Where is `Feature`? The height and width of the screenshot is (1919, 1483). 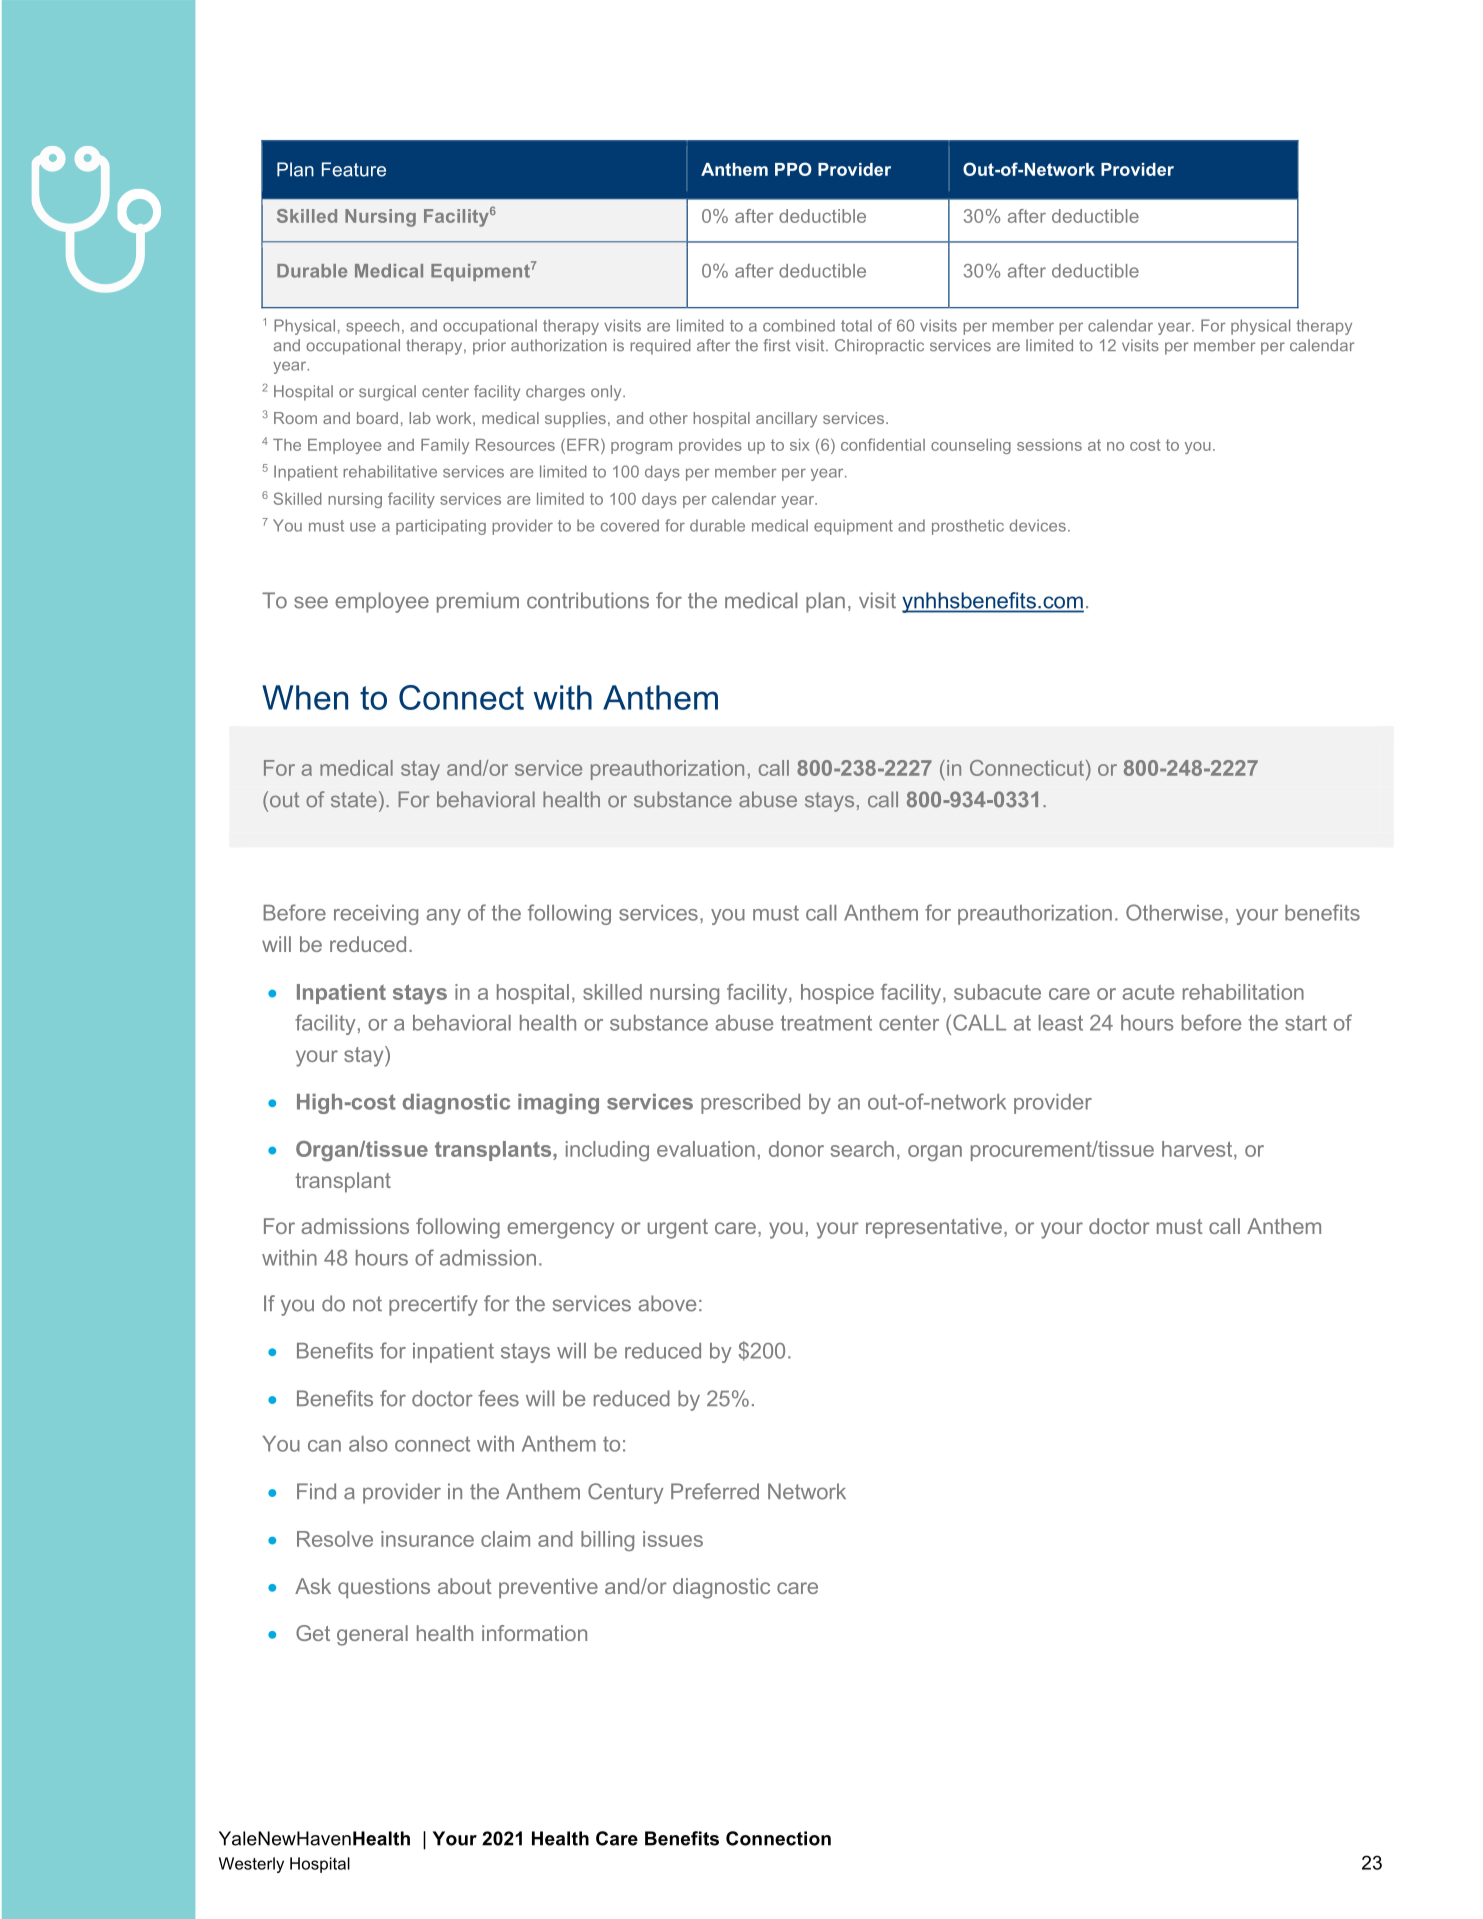 Feature is located at coordinates (354, 169).
